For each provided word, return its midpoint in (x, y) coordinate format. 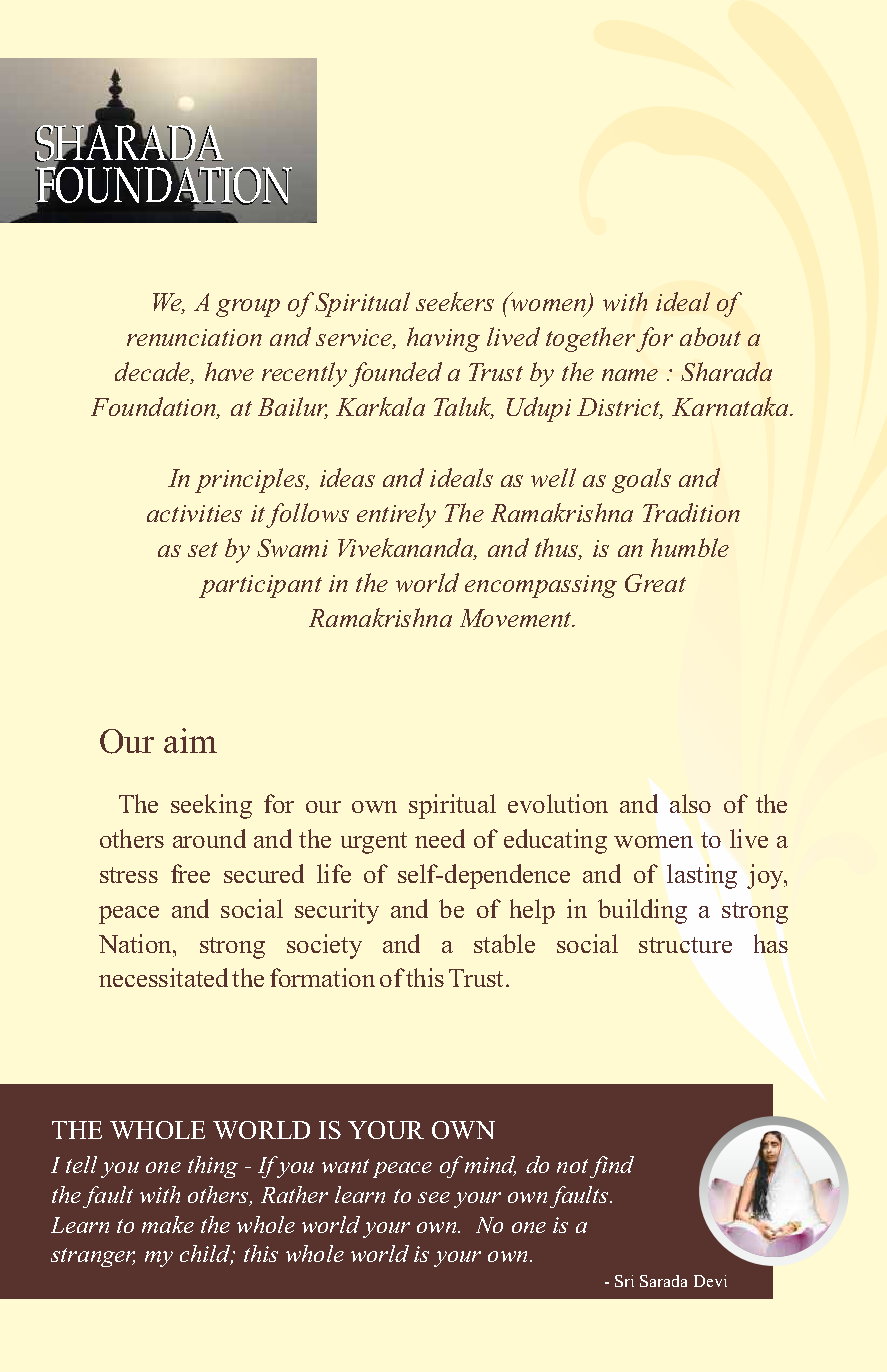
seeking (211, 806)
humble (690, 547)
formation (322, 977)
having (443, 339)
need (440, 838)
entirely (396, 515)
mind (490, 1166)
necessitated (163, 977)
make (168, 1224)
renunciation (194, 337)
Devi (710, 1281)
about (710, 336)
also (690, 803)
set (203, 549)
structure (685, 945)
